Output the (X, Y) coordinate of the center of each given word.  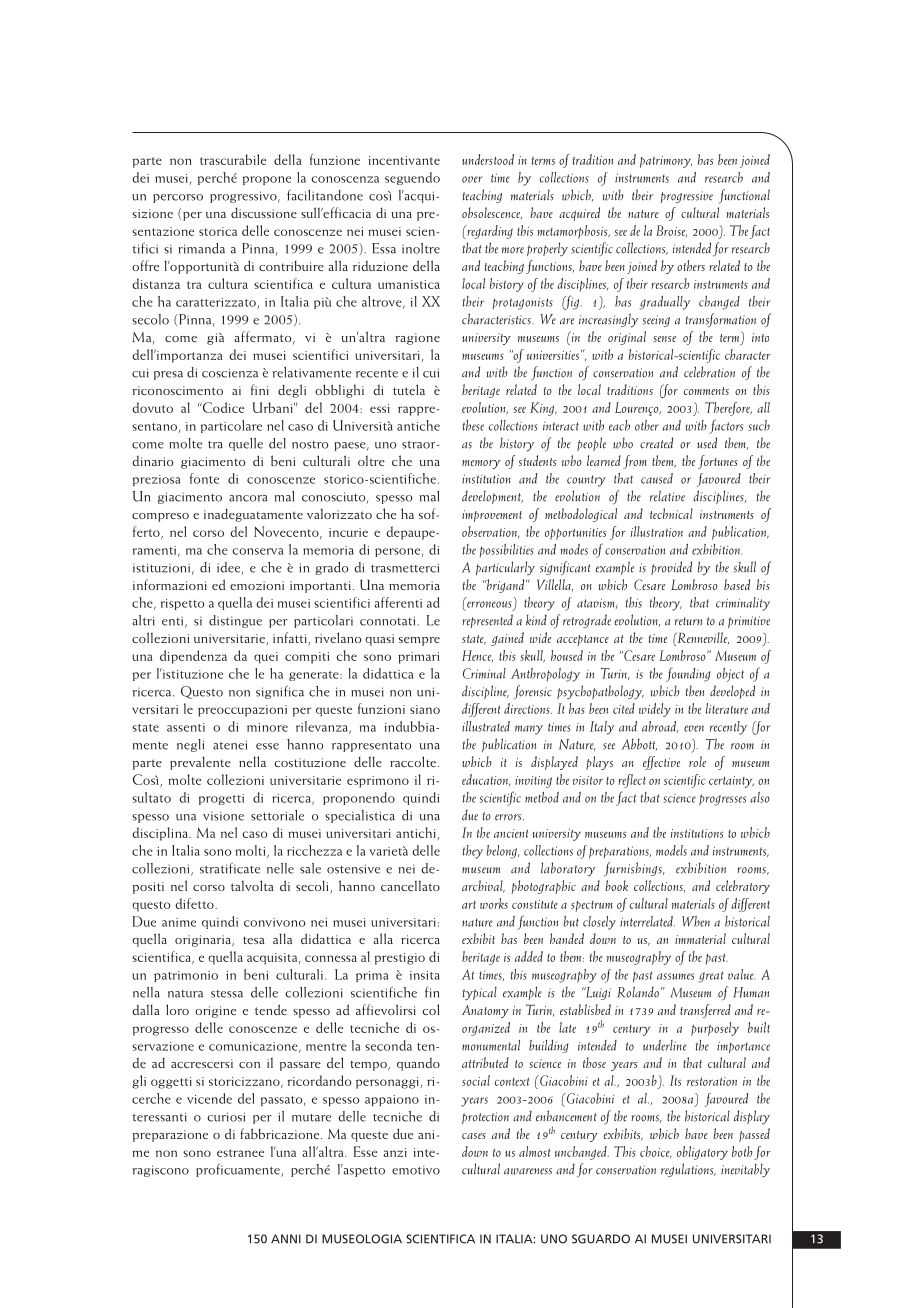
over (472, 179)
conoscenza (345, 179)
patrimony (666, 162)
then (694, 691)
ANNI (286, 1239)
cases (474, 1136)
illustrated (486, 726)
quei (266, 657)
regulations (688, 1170)
